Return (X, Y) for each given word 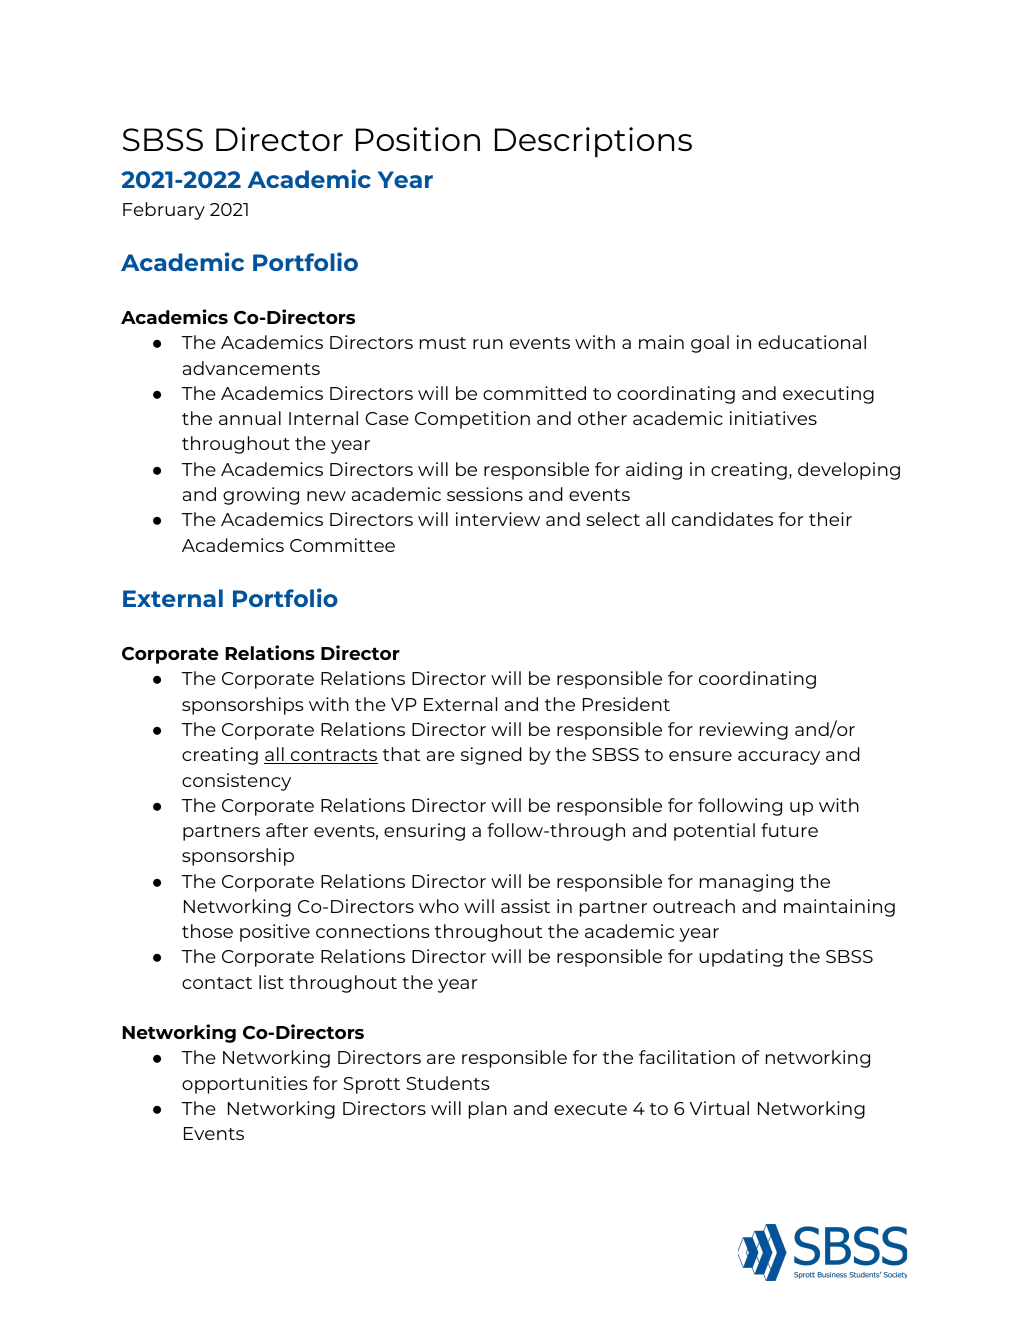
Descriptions (593, 142)
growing (261, 496)
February (164, 211)
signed (491, 756)
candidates (722, 519)
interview (498, 519)
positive (275, 933)
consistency (236, 782)
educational (812, 342)
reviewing (744, 731)
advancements (251, 368)
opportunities (244, 1085)
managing (746, 883)
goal (710, 344)
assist (525, 906)
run (488, 344)
